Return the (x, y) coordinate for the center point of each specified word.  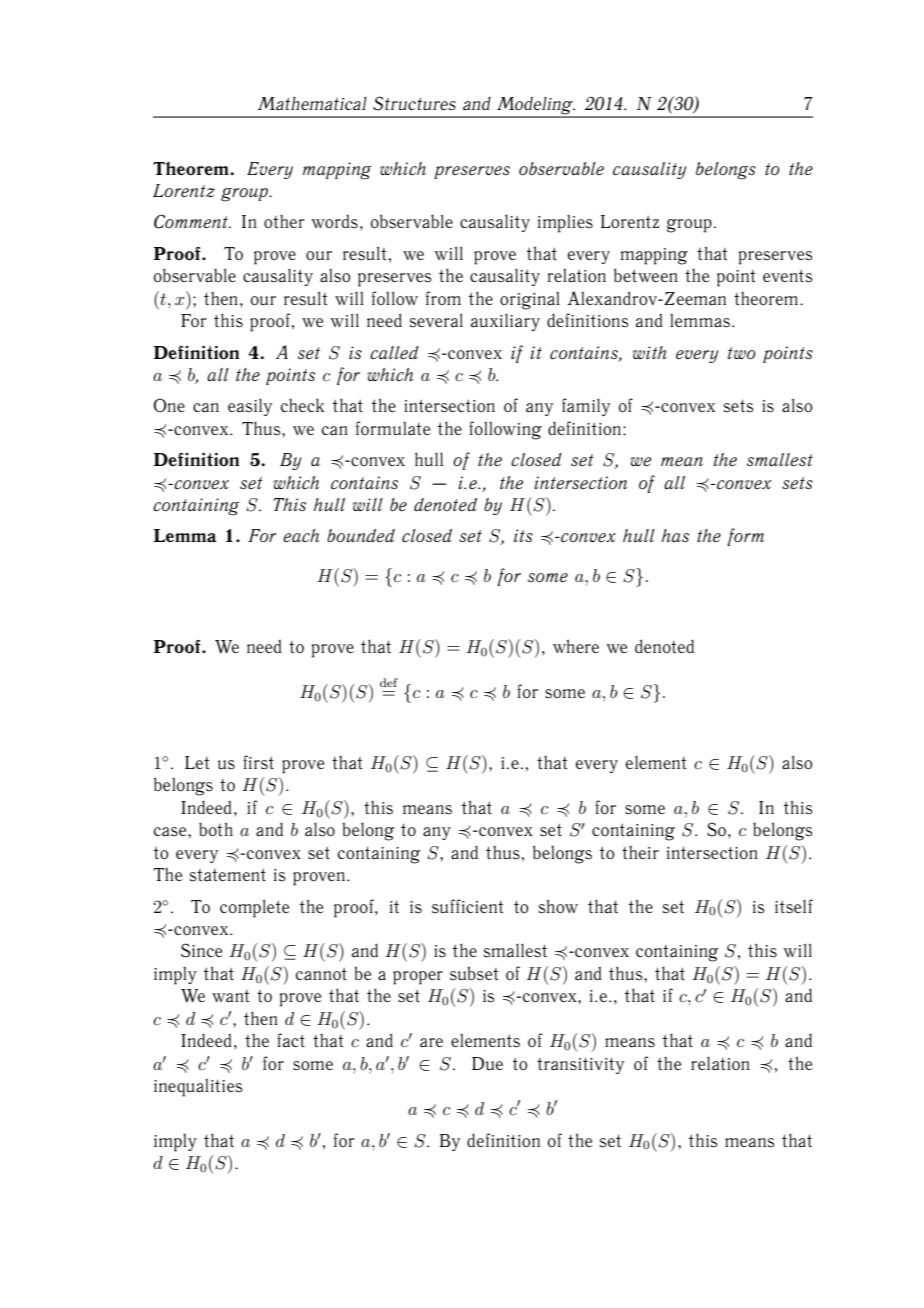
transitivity (580, 1065)
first (258, 762)
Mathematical (312, 103)
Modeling (535, 106)
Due (487, 1063)
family (586, 407)
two (742, 353)
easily (250, 407)
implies (565, 223)
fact (291, 1040)
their (640, 852)
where (576, 646)
